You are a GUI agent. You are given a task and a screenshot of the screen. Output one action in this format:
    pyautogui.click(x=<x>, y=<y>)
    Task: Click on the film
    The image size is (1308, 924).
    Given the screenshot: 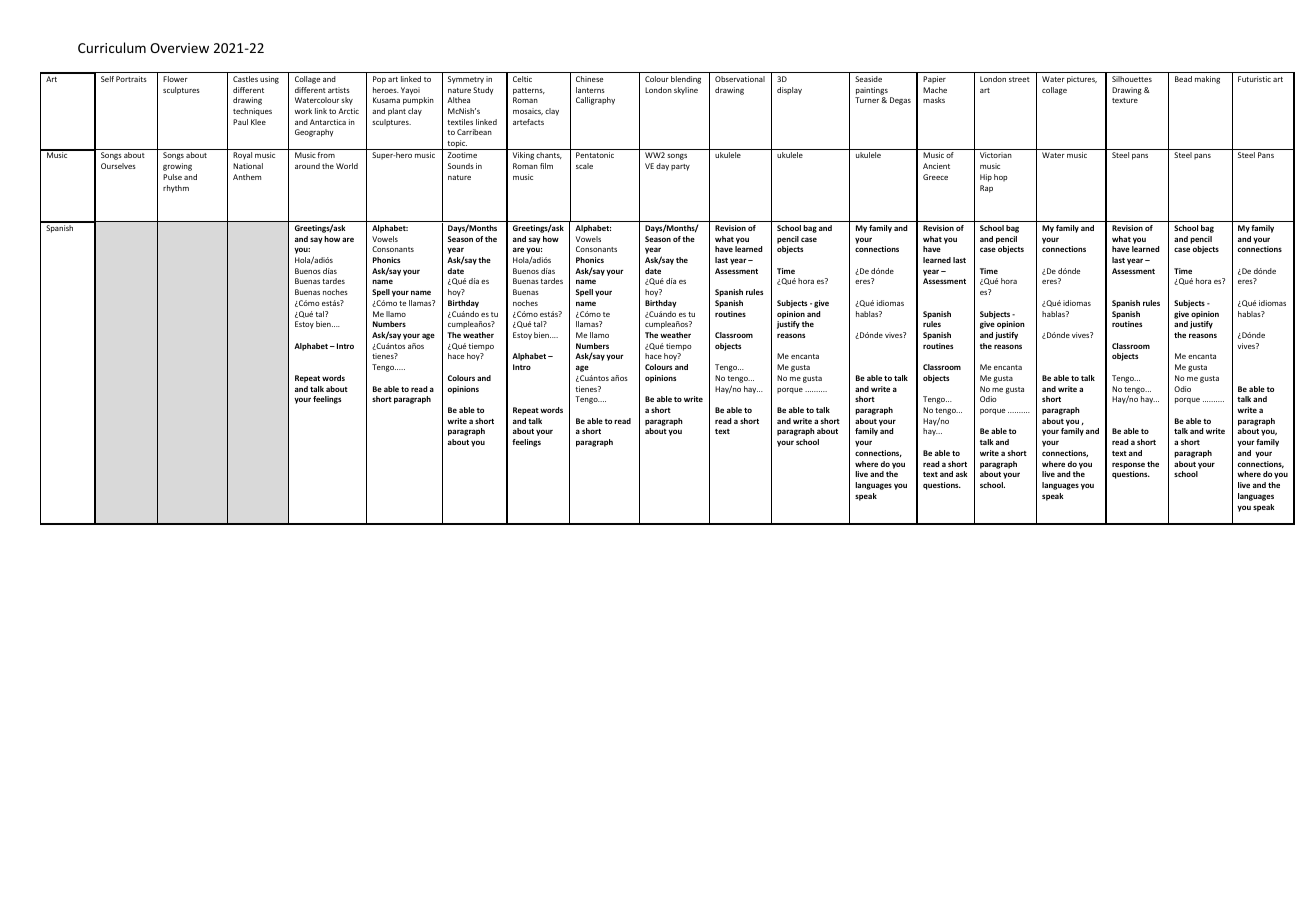 What is the action you would take?
    pyautogui.click(x=546, y=166)
